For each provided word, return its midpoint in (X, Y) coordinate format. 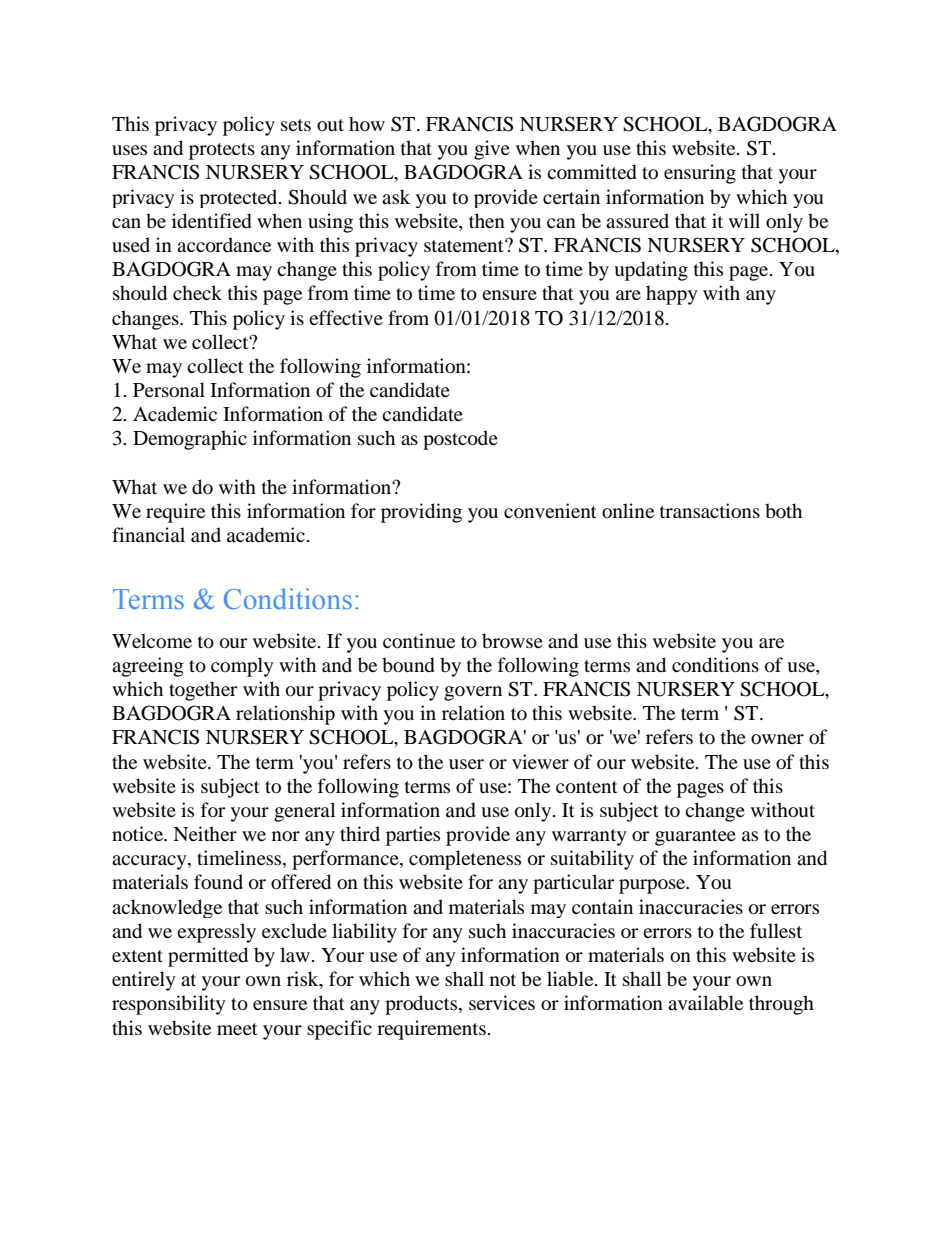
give (492, 150)
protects (222, 151)
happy (672, 295)
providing (421, 513)
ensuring (700, 174)
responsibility (169, 1005)
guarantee (695, 837)
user (466, 764)
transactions (710, 511)
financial (148, 534)
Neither (205, 833)
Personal (169, 390)
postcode (460, 440)
